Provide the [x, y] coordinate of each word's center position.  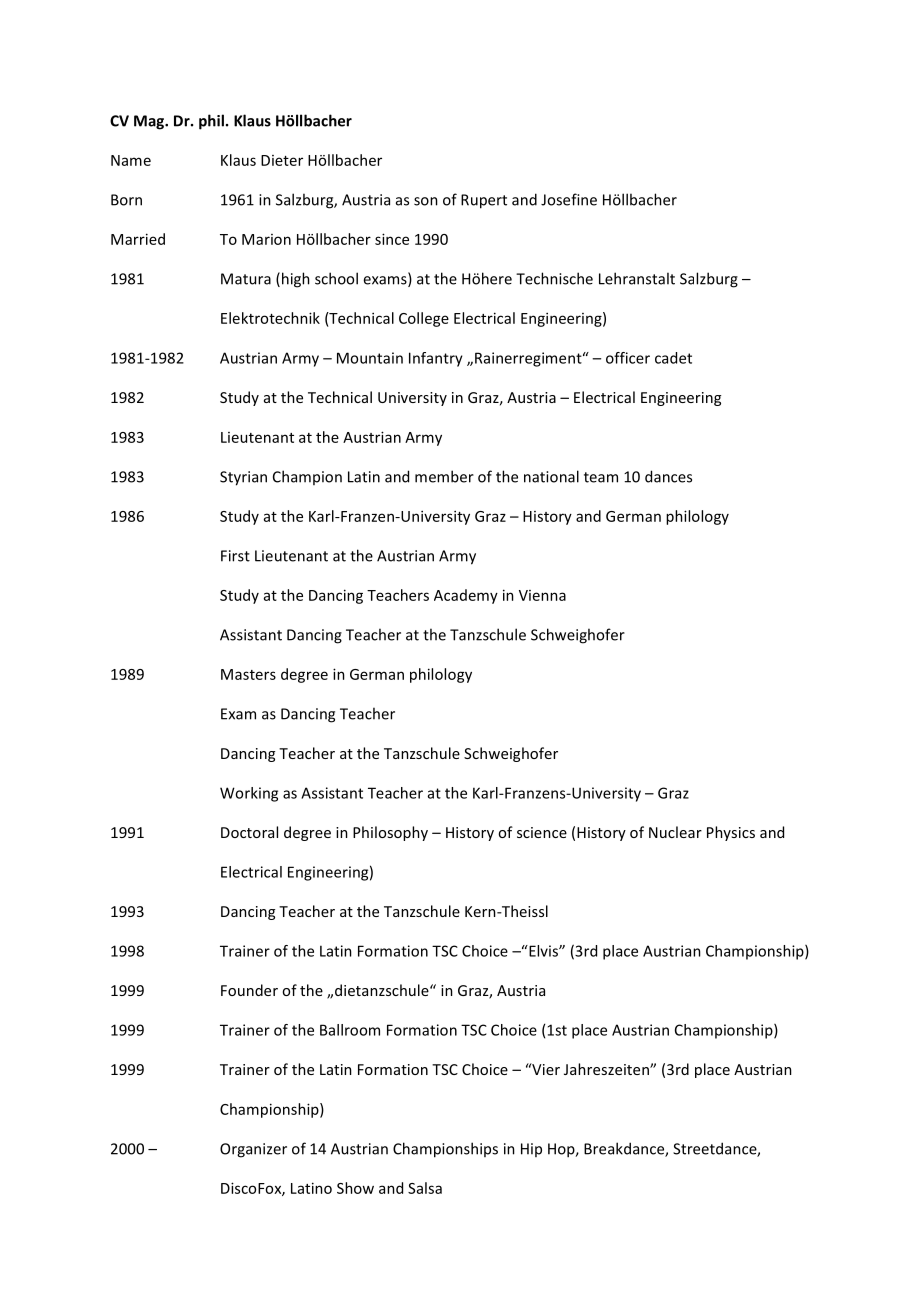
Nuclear [675, 832]
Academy [466, 596]
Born [126, 200]
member [444, 476]
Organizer [253, 1150]
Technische [554, 278]
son [426, 201]
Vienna [542, 595]
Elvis [543, 951]
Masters [248, 674]
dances [668, 476]
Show [355, 1188]
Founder [249, 990]
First [235, 556]
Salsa [425, 1188]
